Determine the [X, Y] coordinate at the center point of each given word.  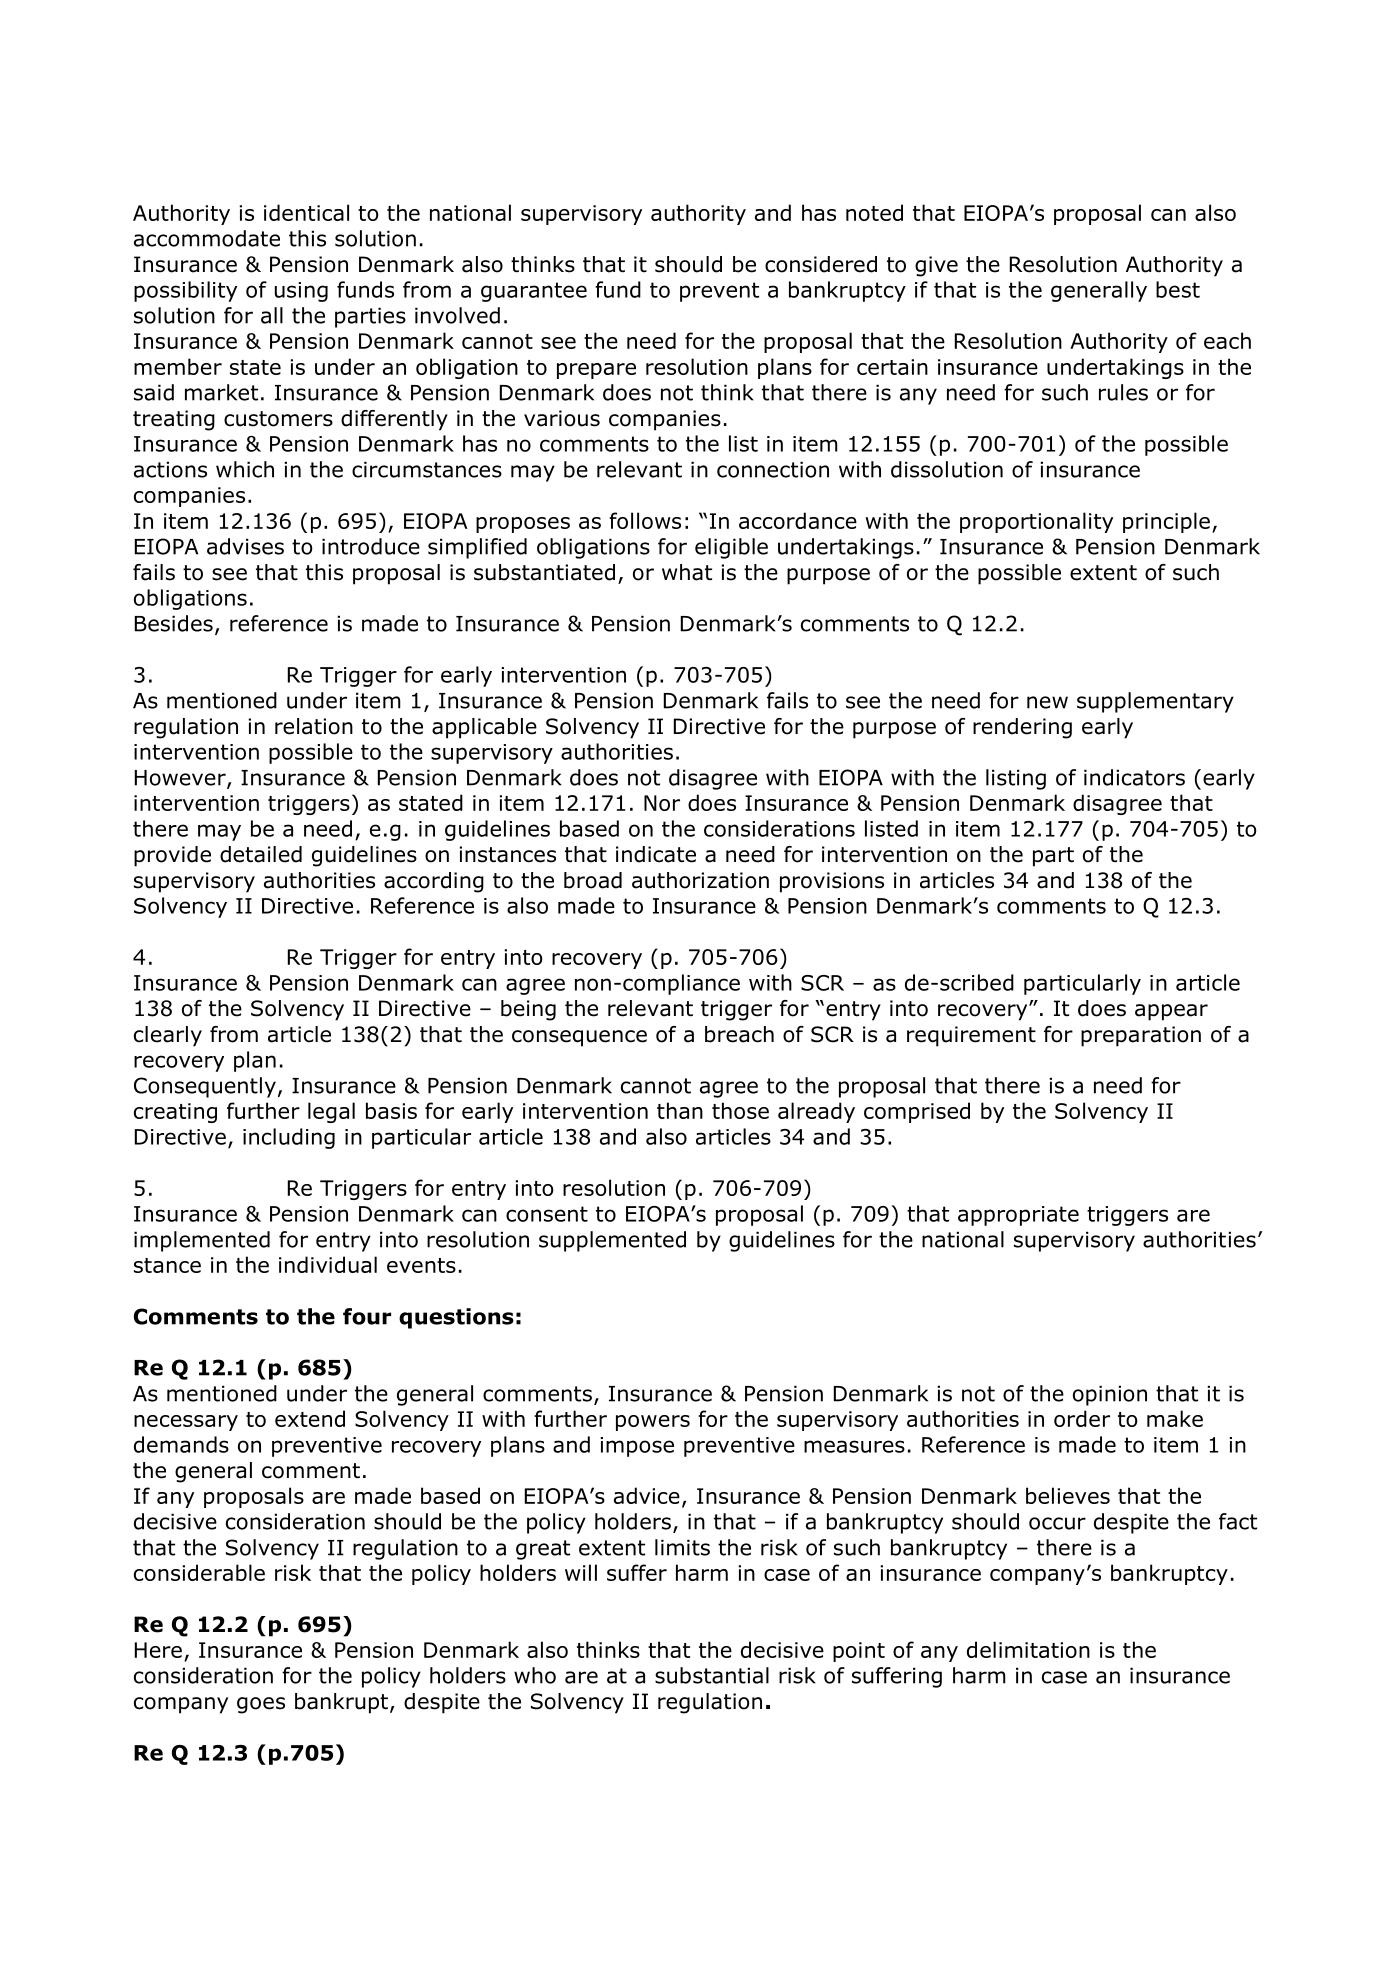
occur [1057, 1523]
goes [261, 1705]
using [301, 292]
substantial [712, 1675]
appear [1171, 1012]
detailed [261, 854]
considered [821, 264]
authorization [700, 880]
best [1178, 289]
